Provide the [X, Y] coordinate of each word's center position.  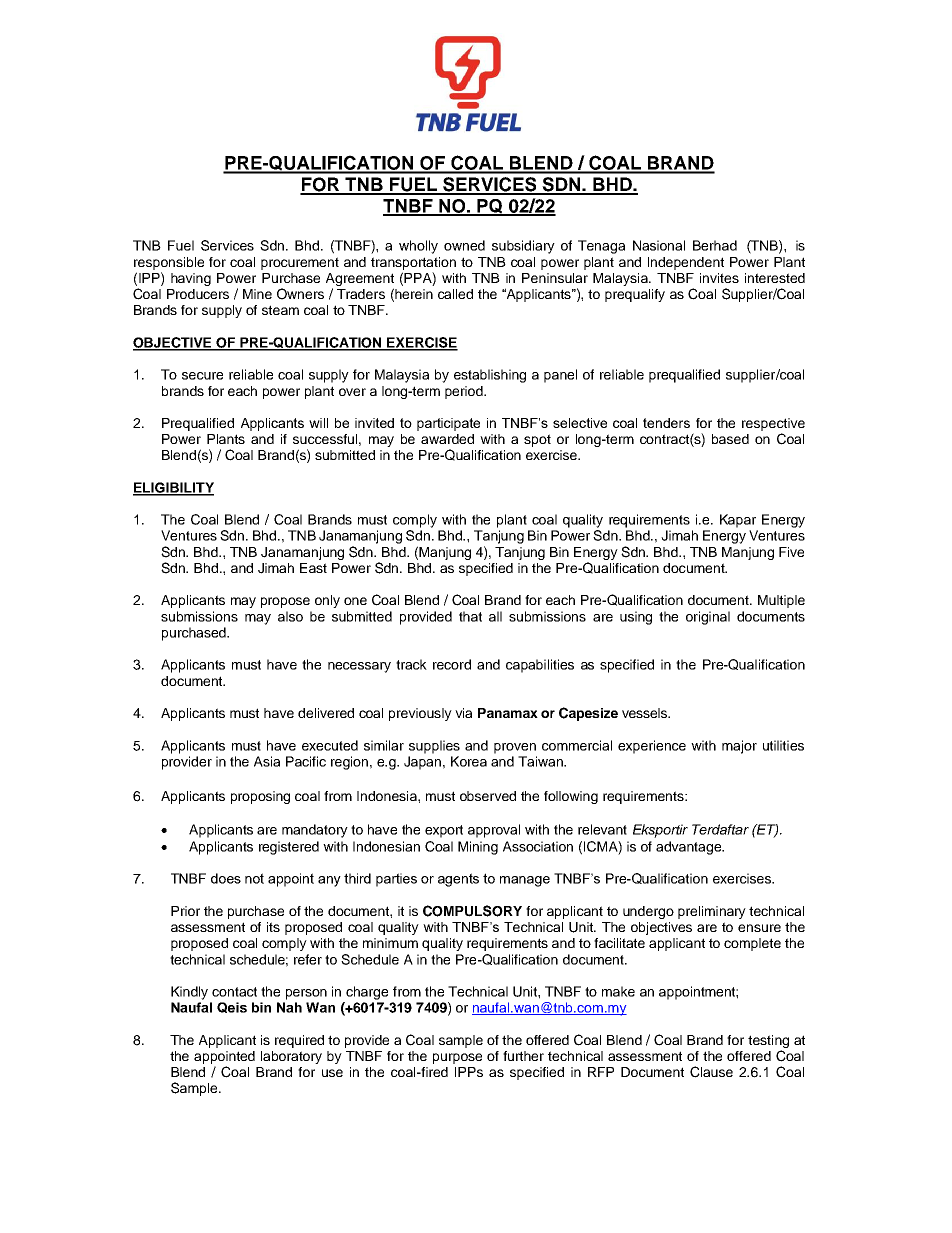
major [739, 747]
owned [464, 245]
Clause [711, 1072]
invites [719, 278]
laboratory [291, 1057]
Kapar [738, 521]
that [470, 616]
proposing [260, 797]
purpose [457, 1058]
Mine [257, 294]
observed [488, 796]
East [313, 568]
